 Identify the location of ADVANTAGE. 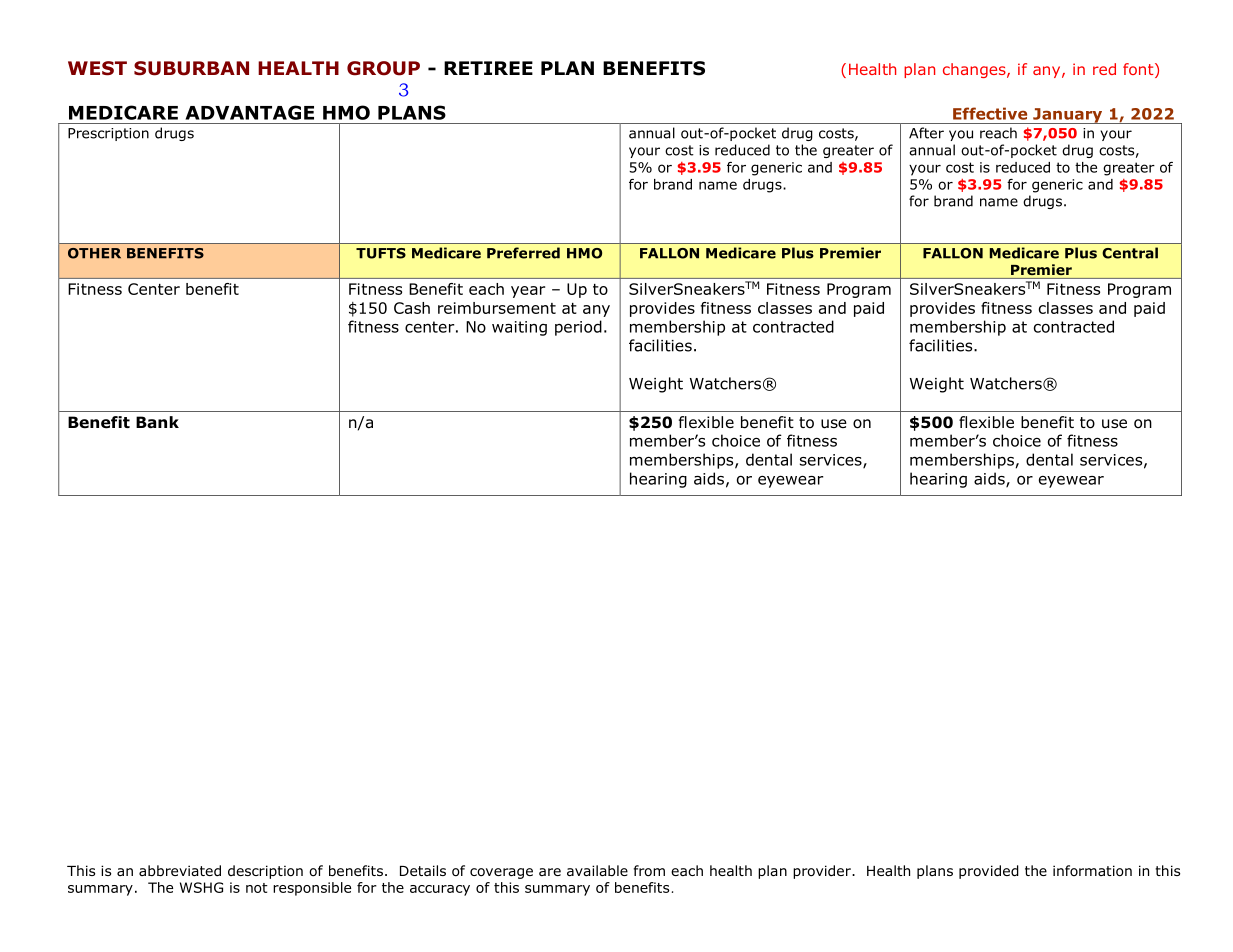
(249, 112).
